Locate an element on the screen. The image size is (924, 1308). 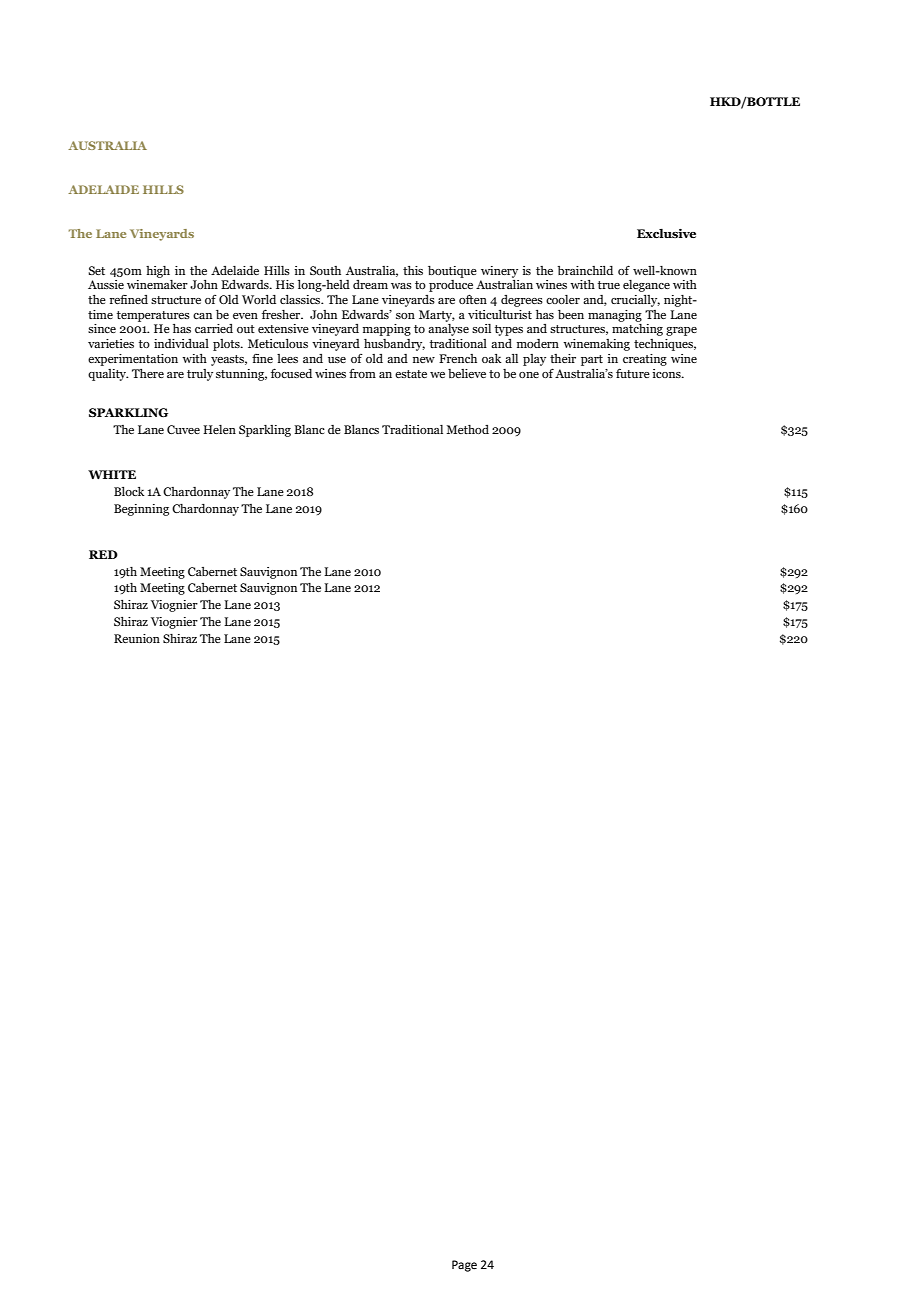
true is located at coordinates (608, 285).
